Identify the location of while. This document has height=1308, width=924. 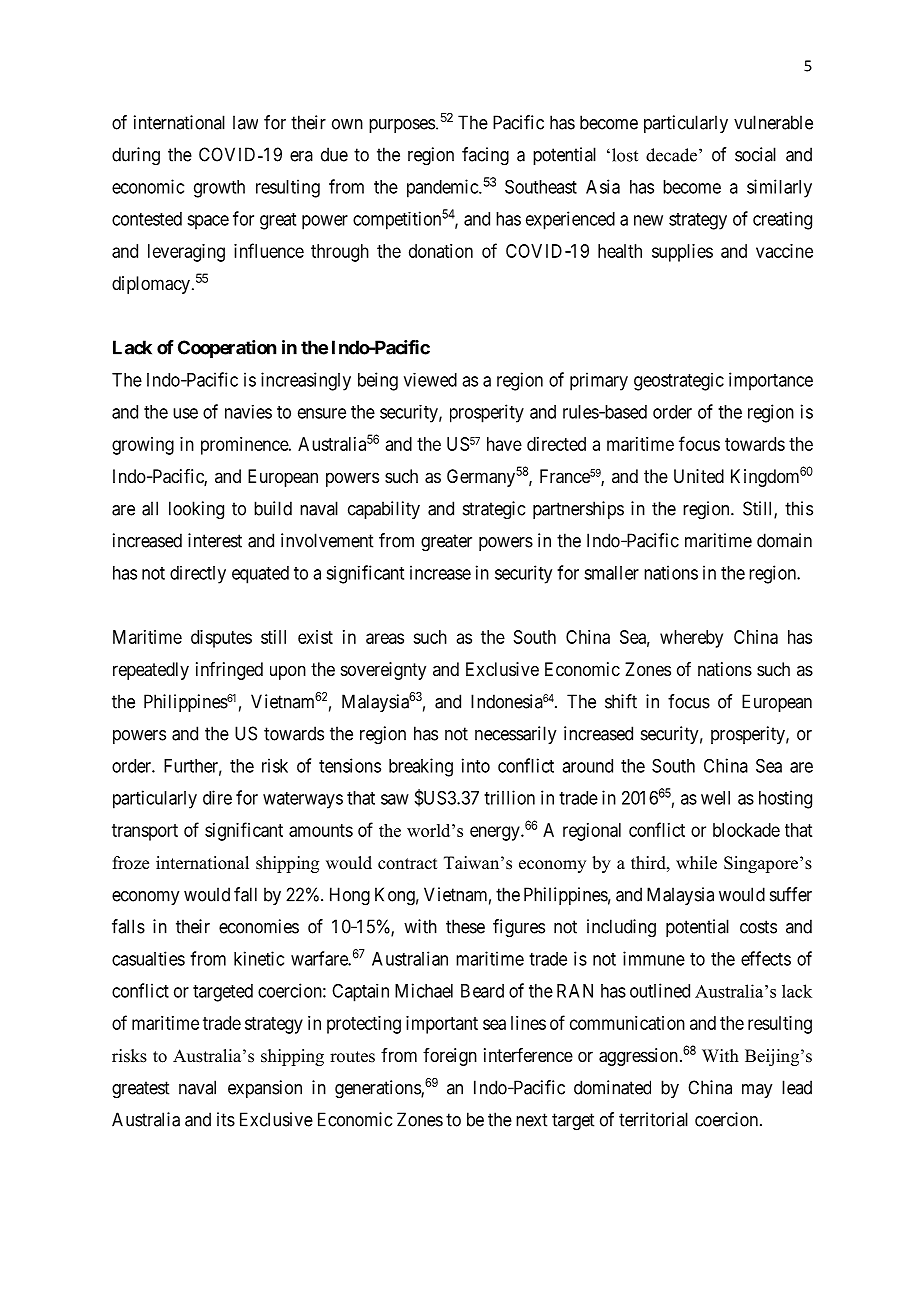
(696, 863).
